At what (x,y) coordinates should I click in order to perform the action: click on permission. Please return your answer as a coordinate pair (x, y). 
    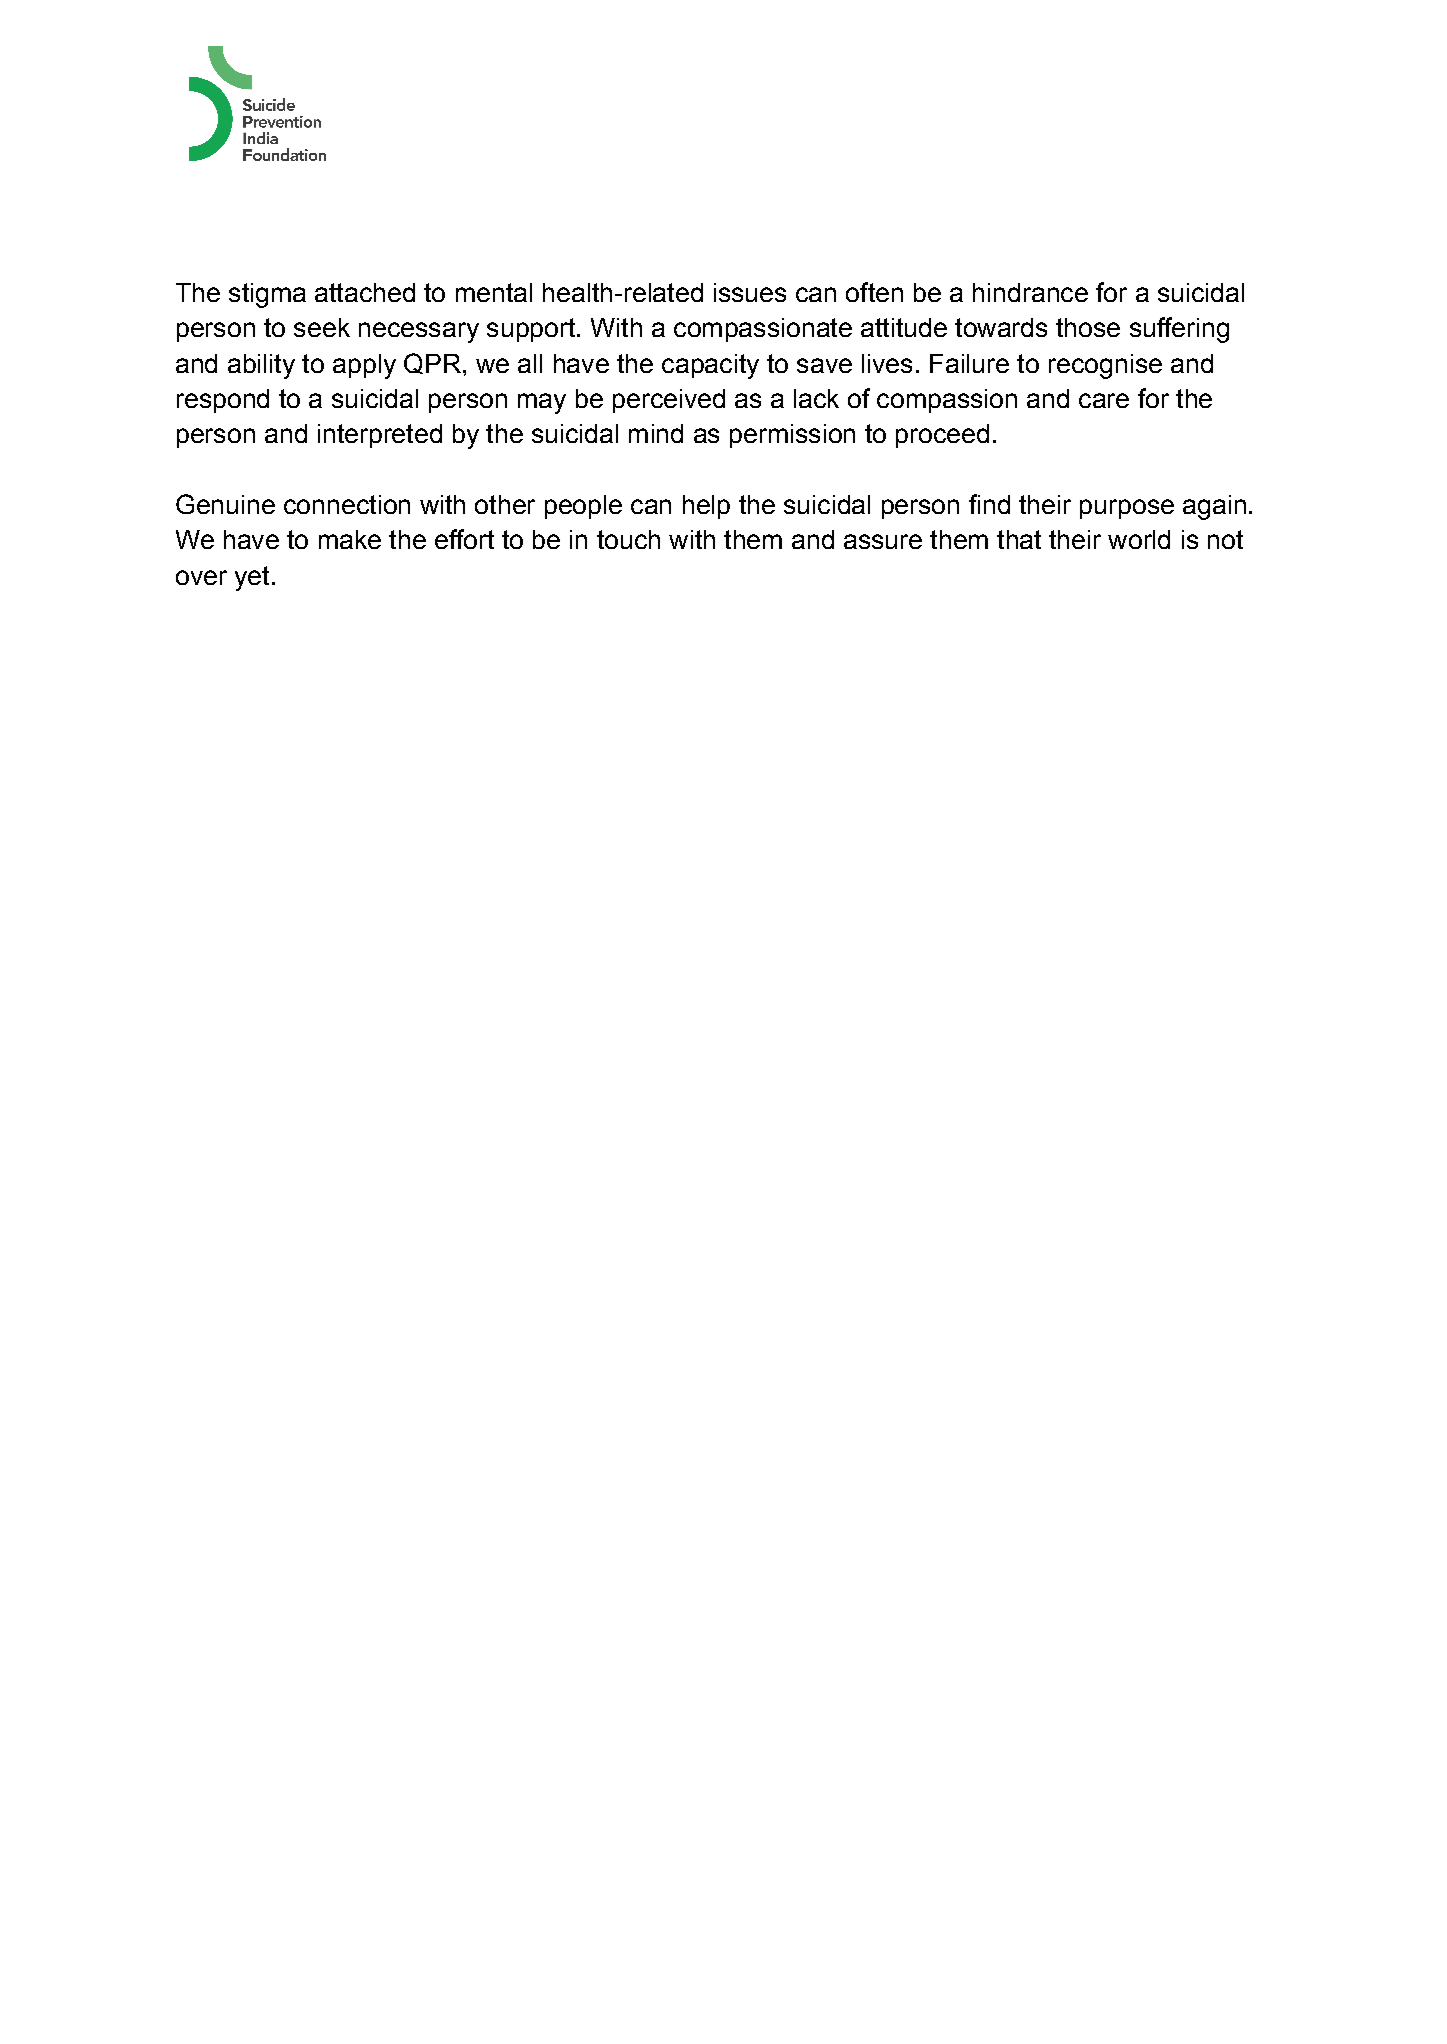
    Looking at the image, I should click on (792, 436).
